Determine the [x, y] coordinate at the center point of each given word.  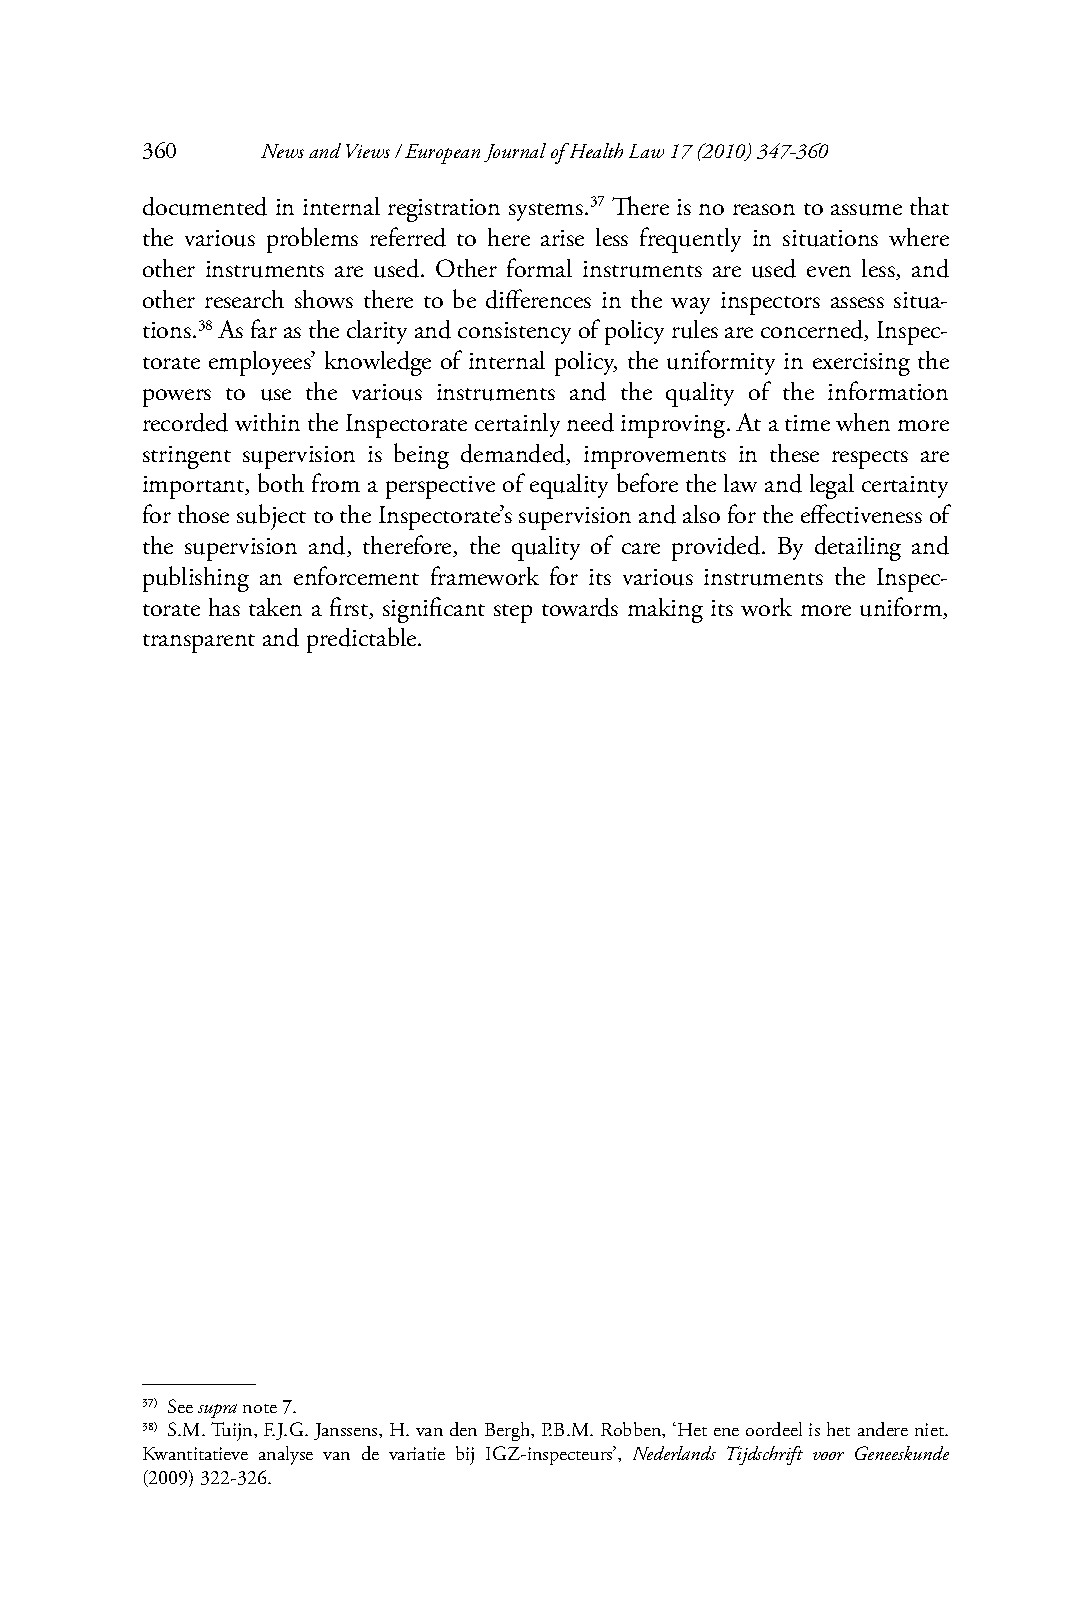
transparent [199, 643]
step [513, 613]
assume [866, 210]
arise [562, 238]
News [282, 151]
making [665, 610]
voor [828, 1456]
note [260, 1408]
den [463, 1429]
